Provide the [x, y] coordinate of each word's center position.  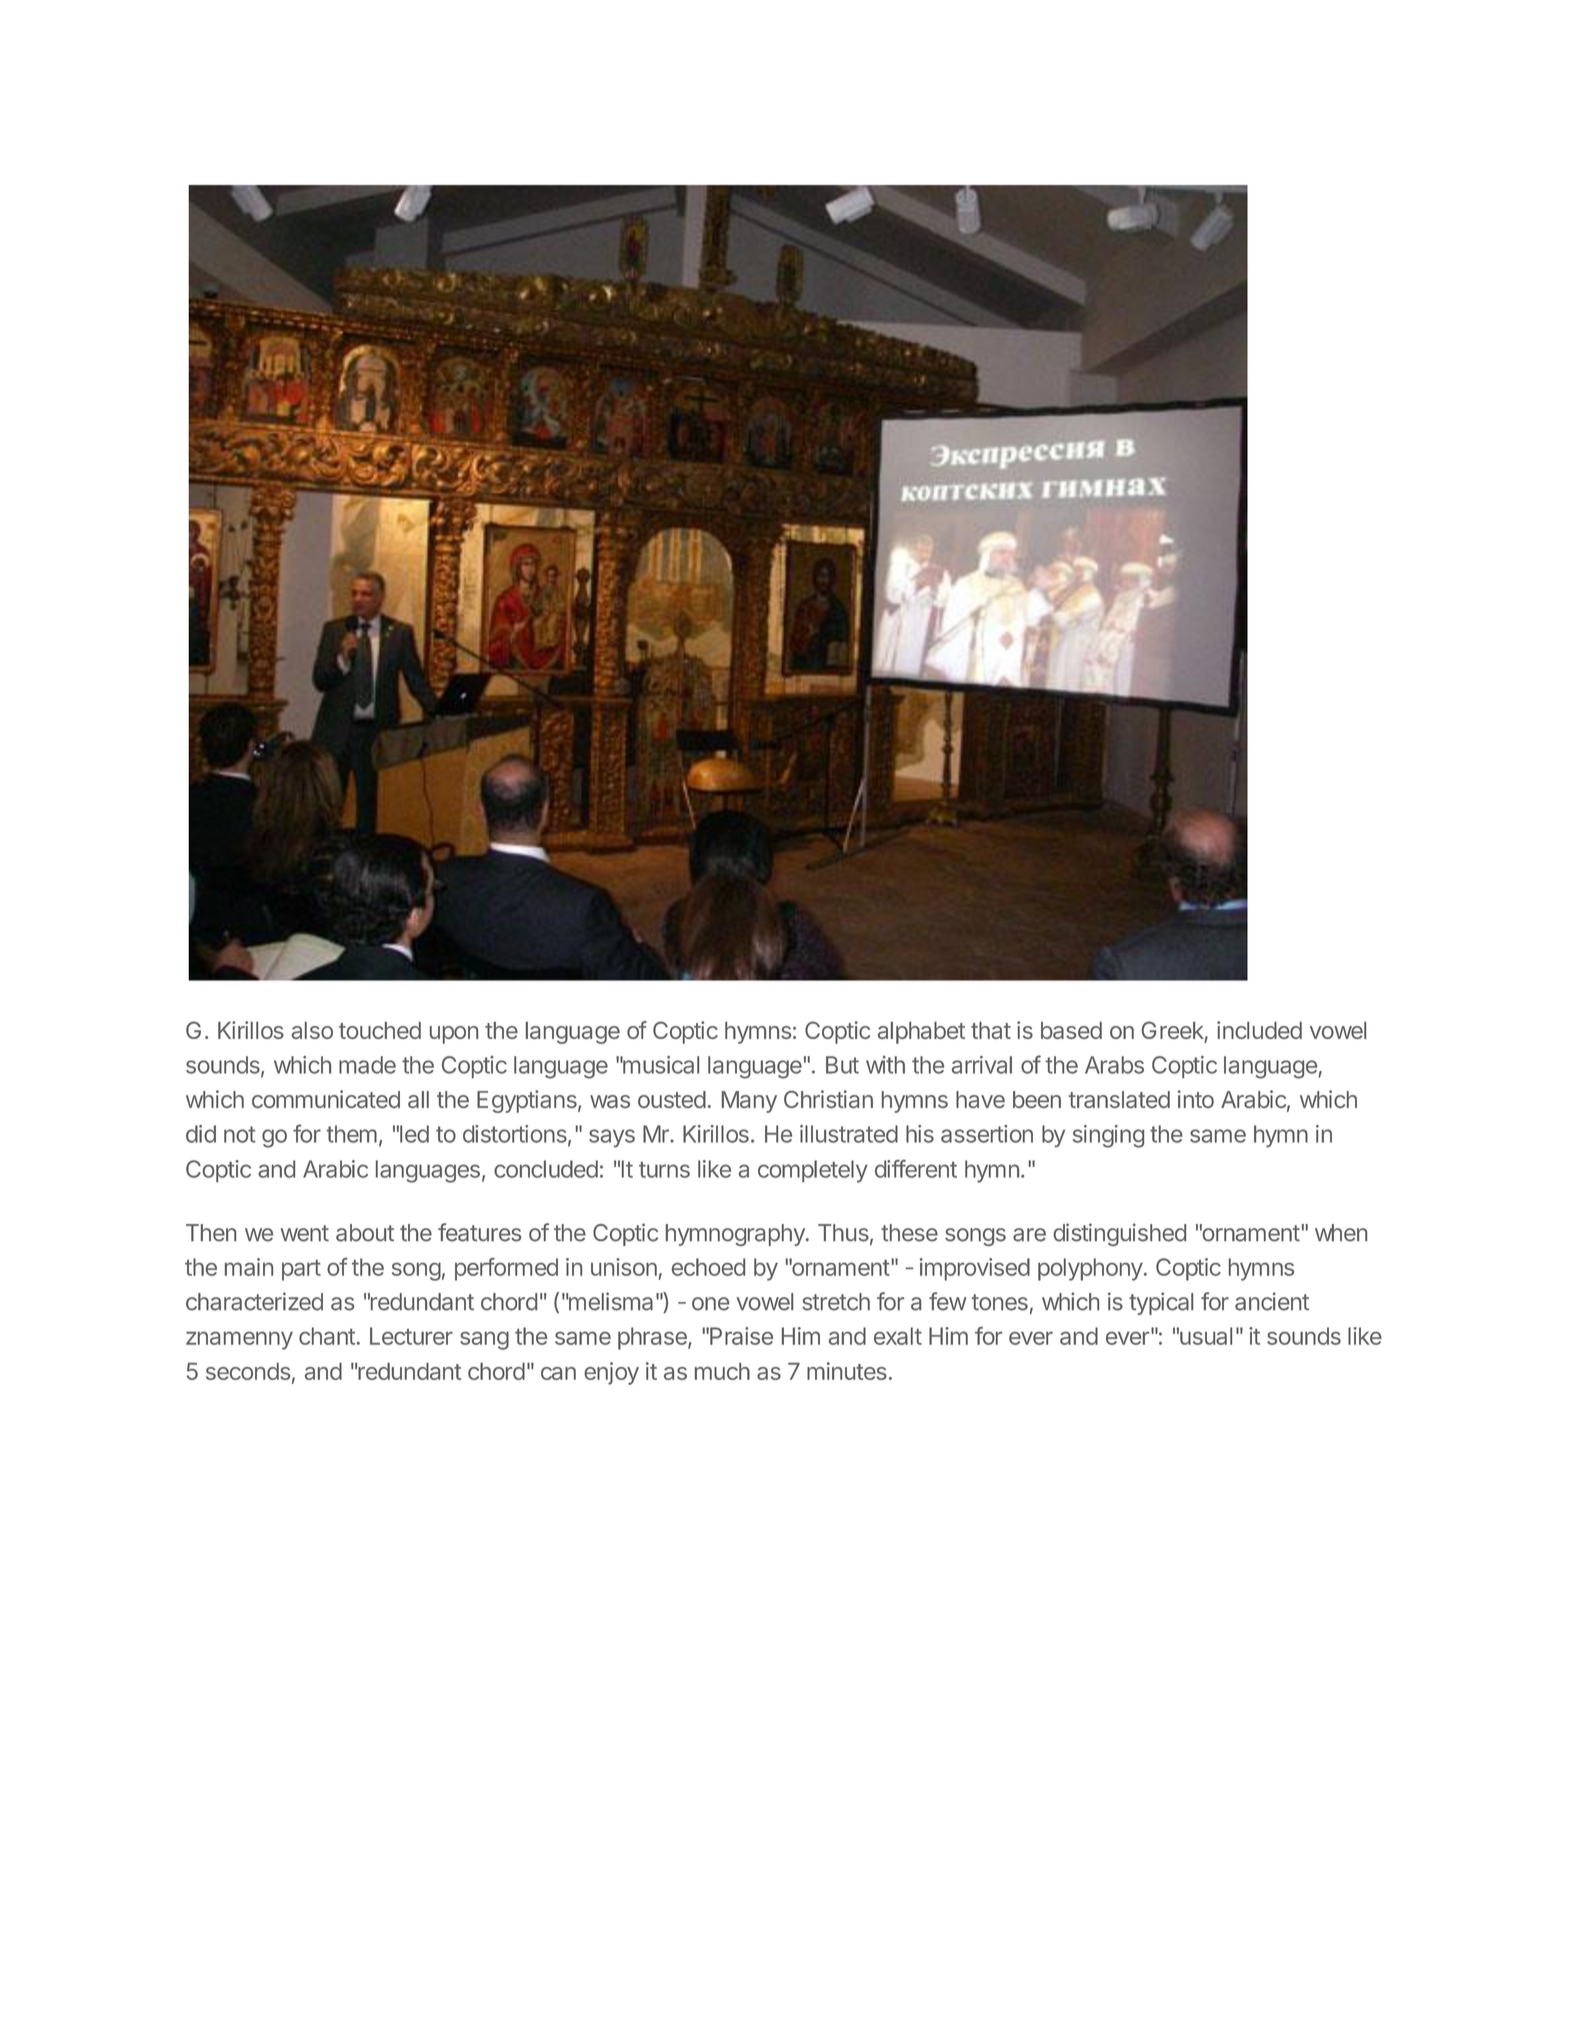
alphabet [921, 1033]
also [312, 1030]
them [352, 1134]
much [722, 1371]
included [1259, 1030]
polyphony [1090, 1269]
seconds [248, 1371]
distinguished [1119, 1234]
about [365, 1233]
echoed [708, 1267]
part [301, 1270]
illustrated [849, 1134]
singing [1108, 1136]
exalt [898, 1336]
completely [813, 1171]
